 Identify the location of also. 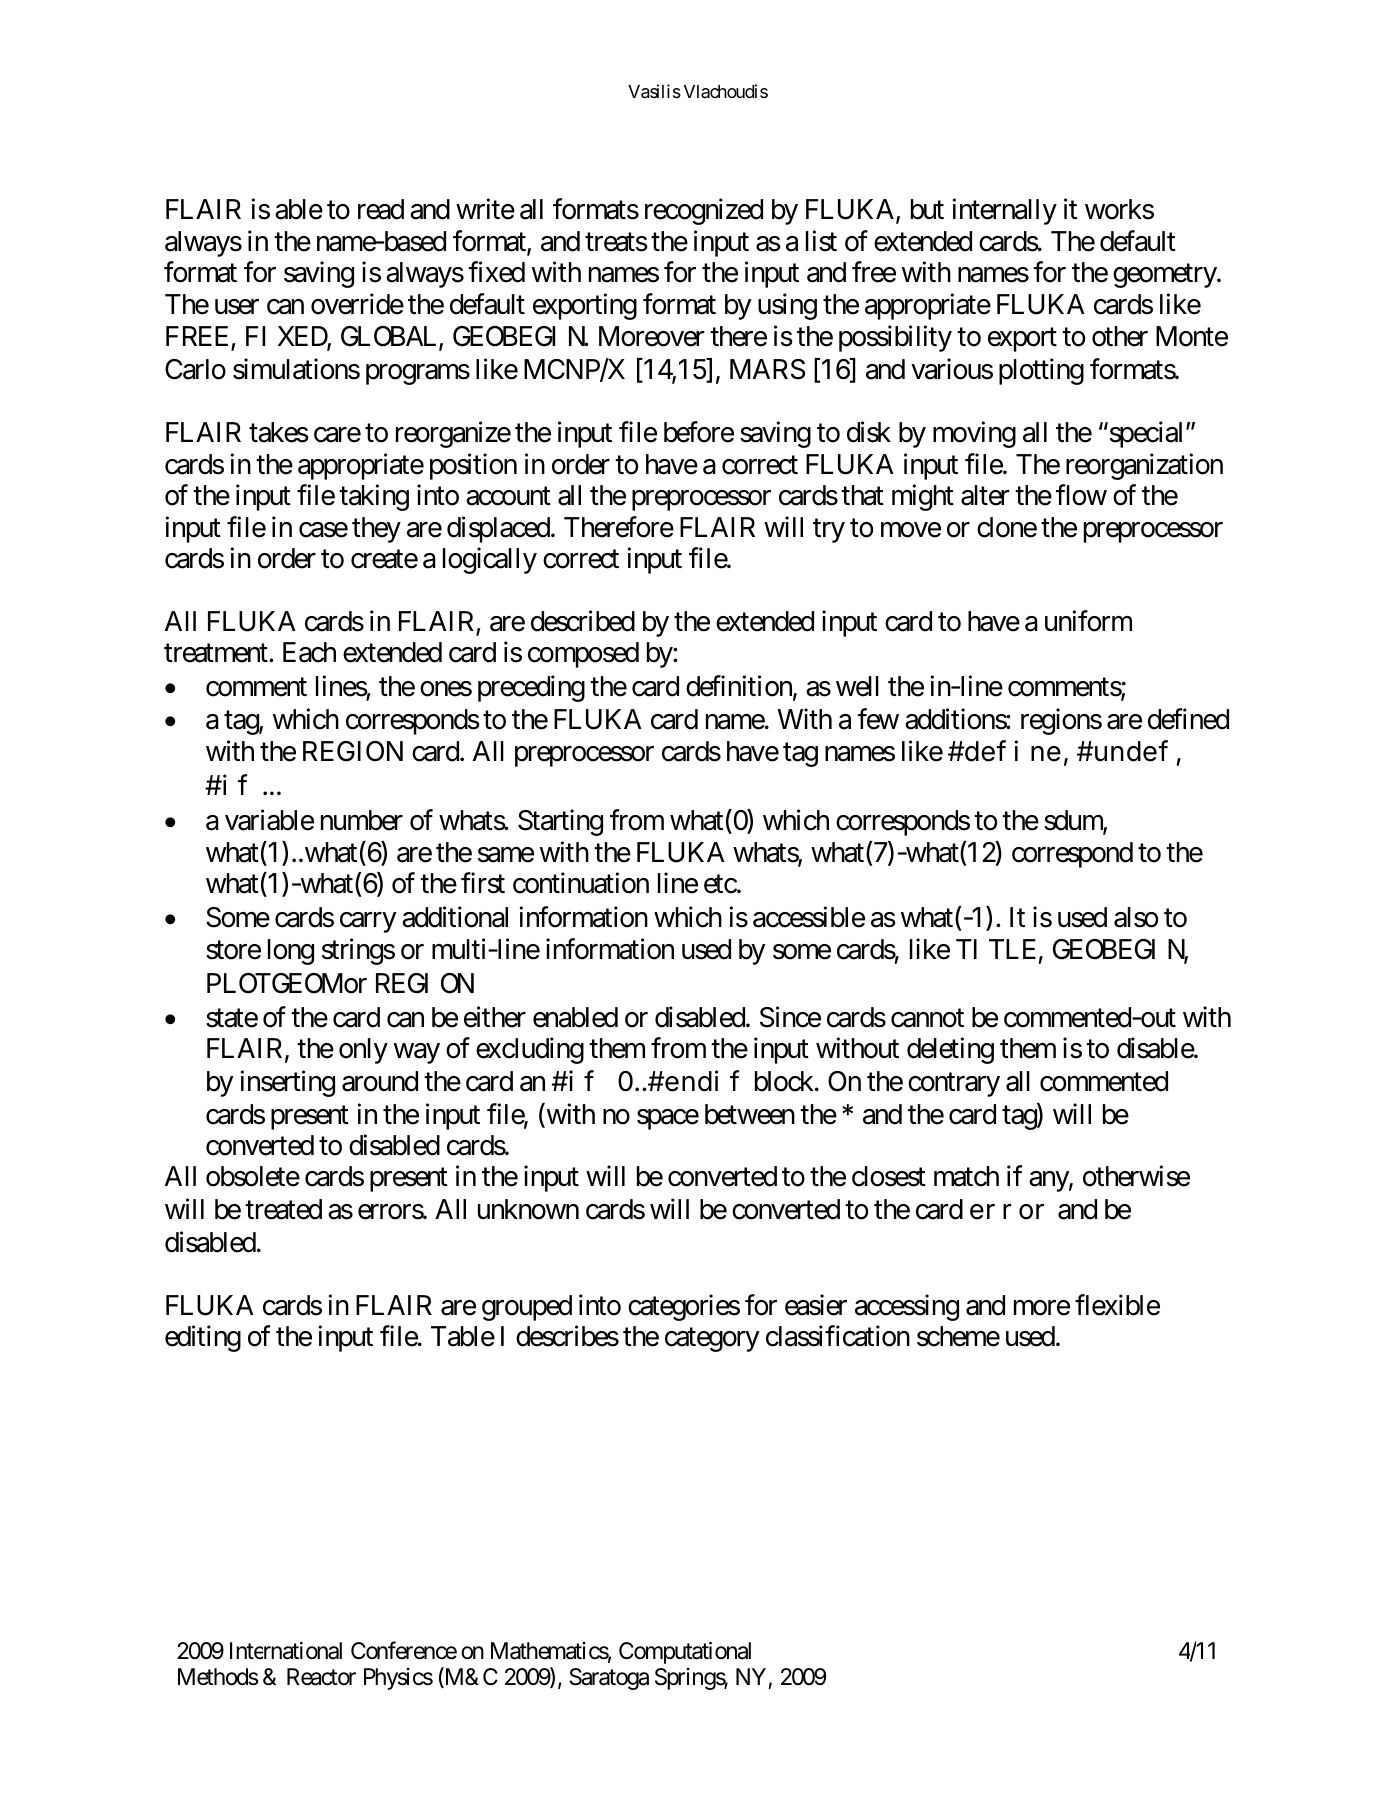
(1136, 917).
